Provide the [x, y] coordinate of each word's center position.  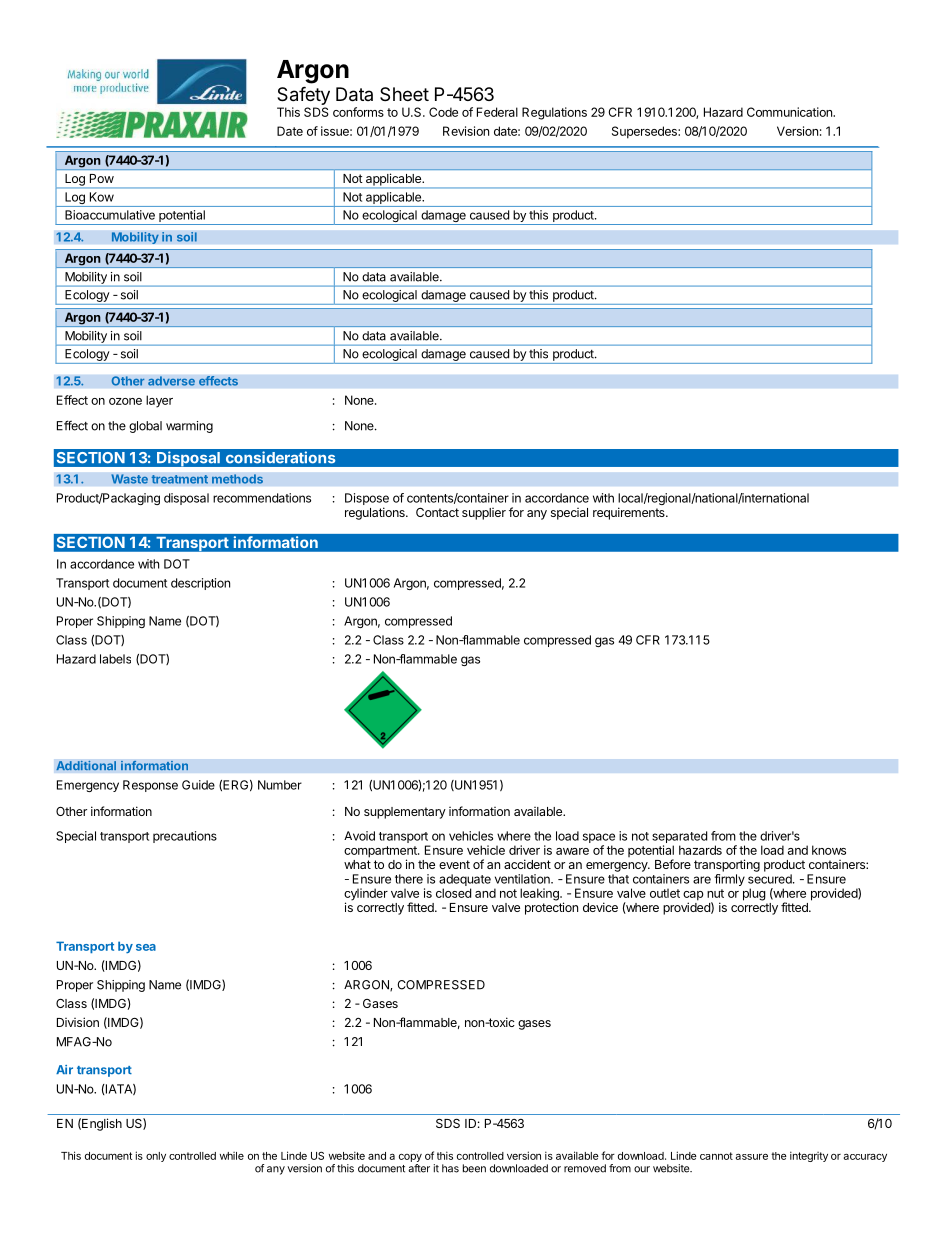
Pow [102, 178]
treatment [179, 479]
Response [150, 786]
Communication [790, 112]
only [156, 1157]
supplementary [405, 813]
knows [829, 850]
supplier [484, 514]
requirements [630, 513]
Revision [466, 131]
